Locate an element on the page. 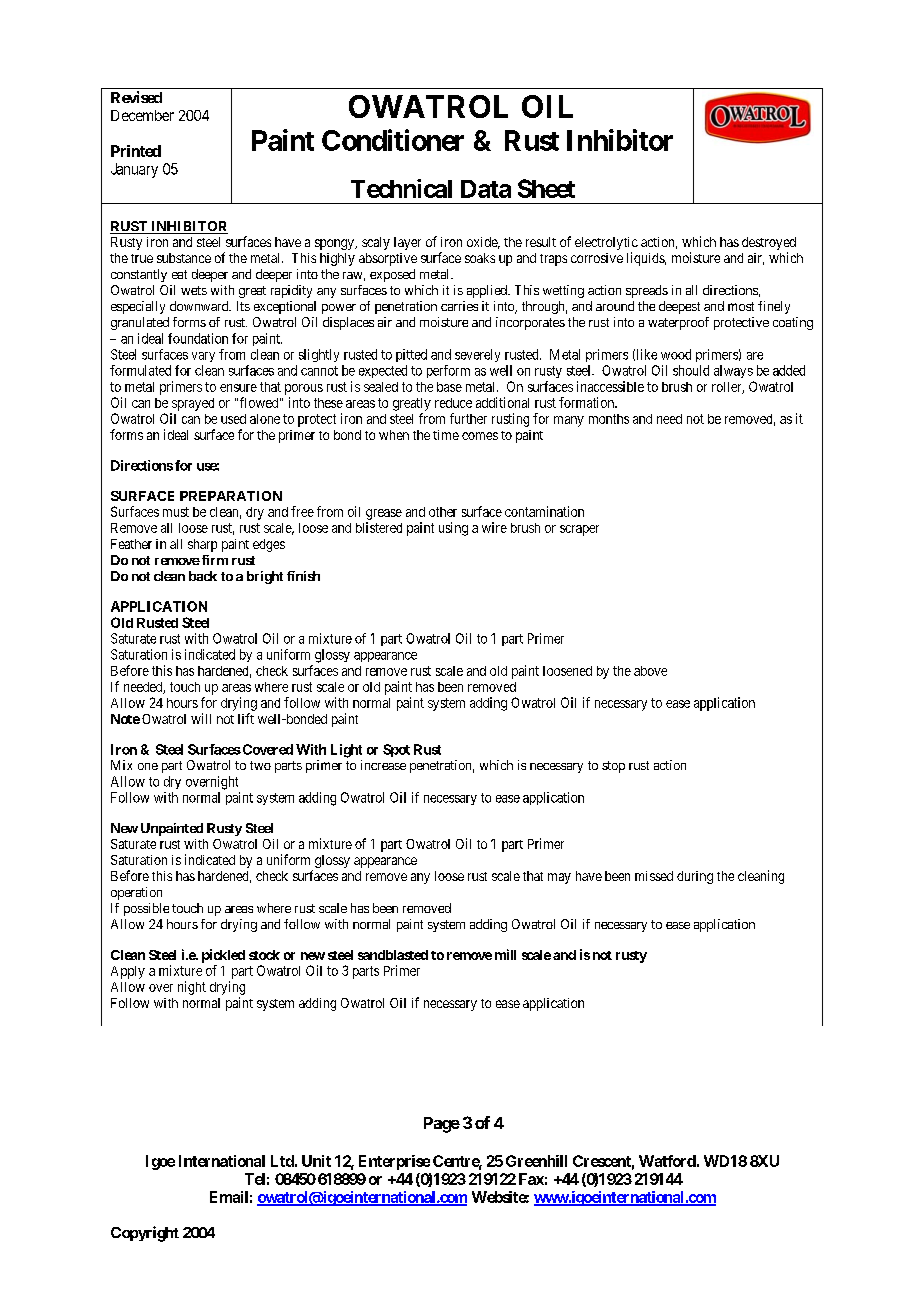  destroyed is located at coordinates (769, 243).
